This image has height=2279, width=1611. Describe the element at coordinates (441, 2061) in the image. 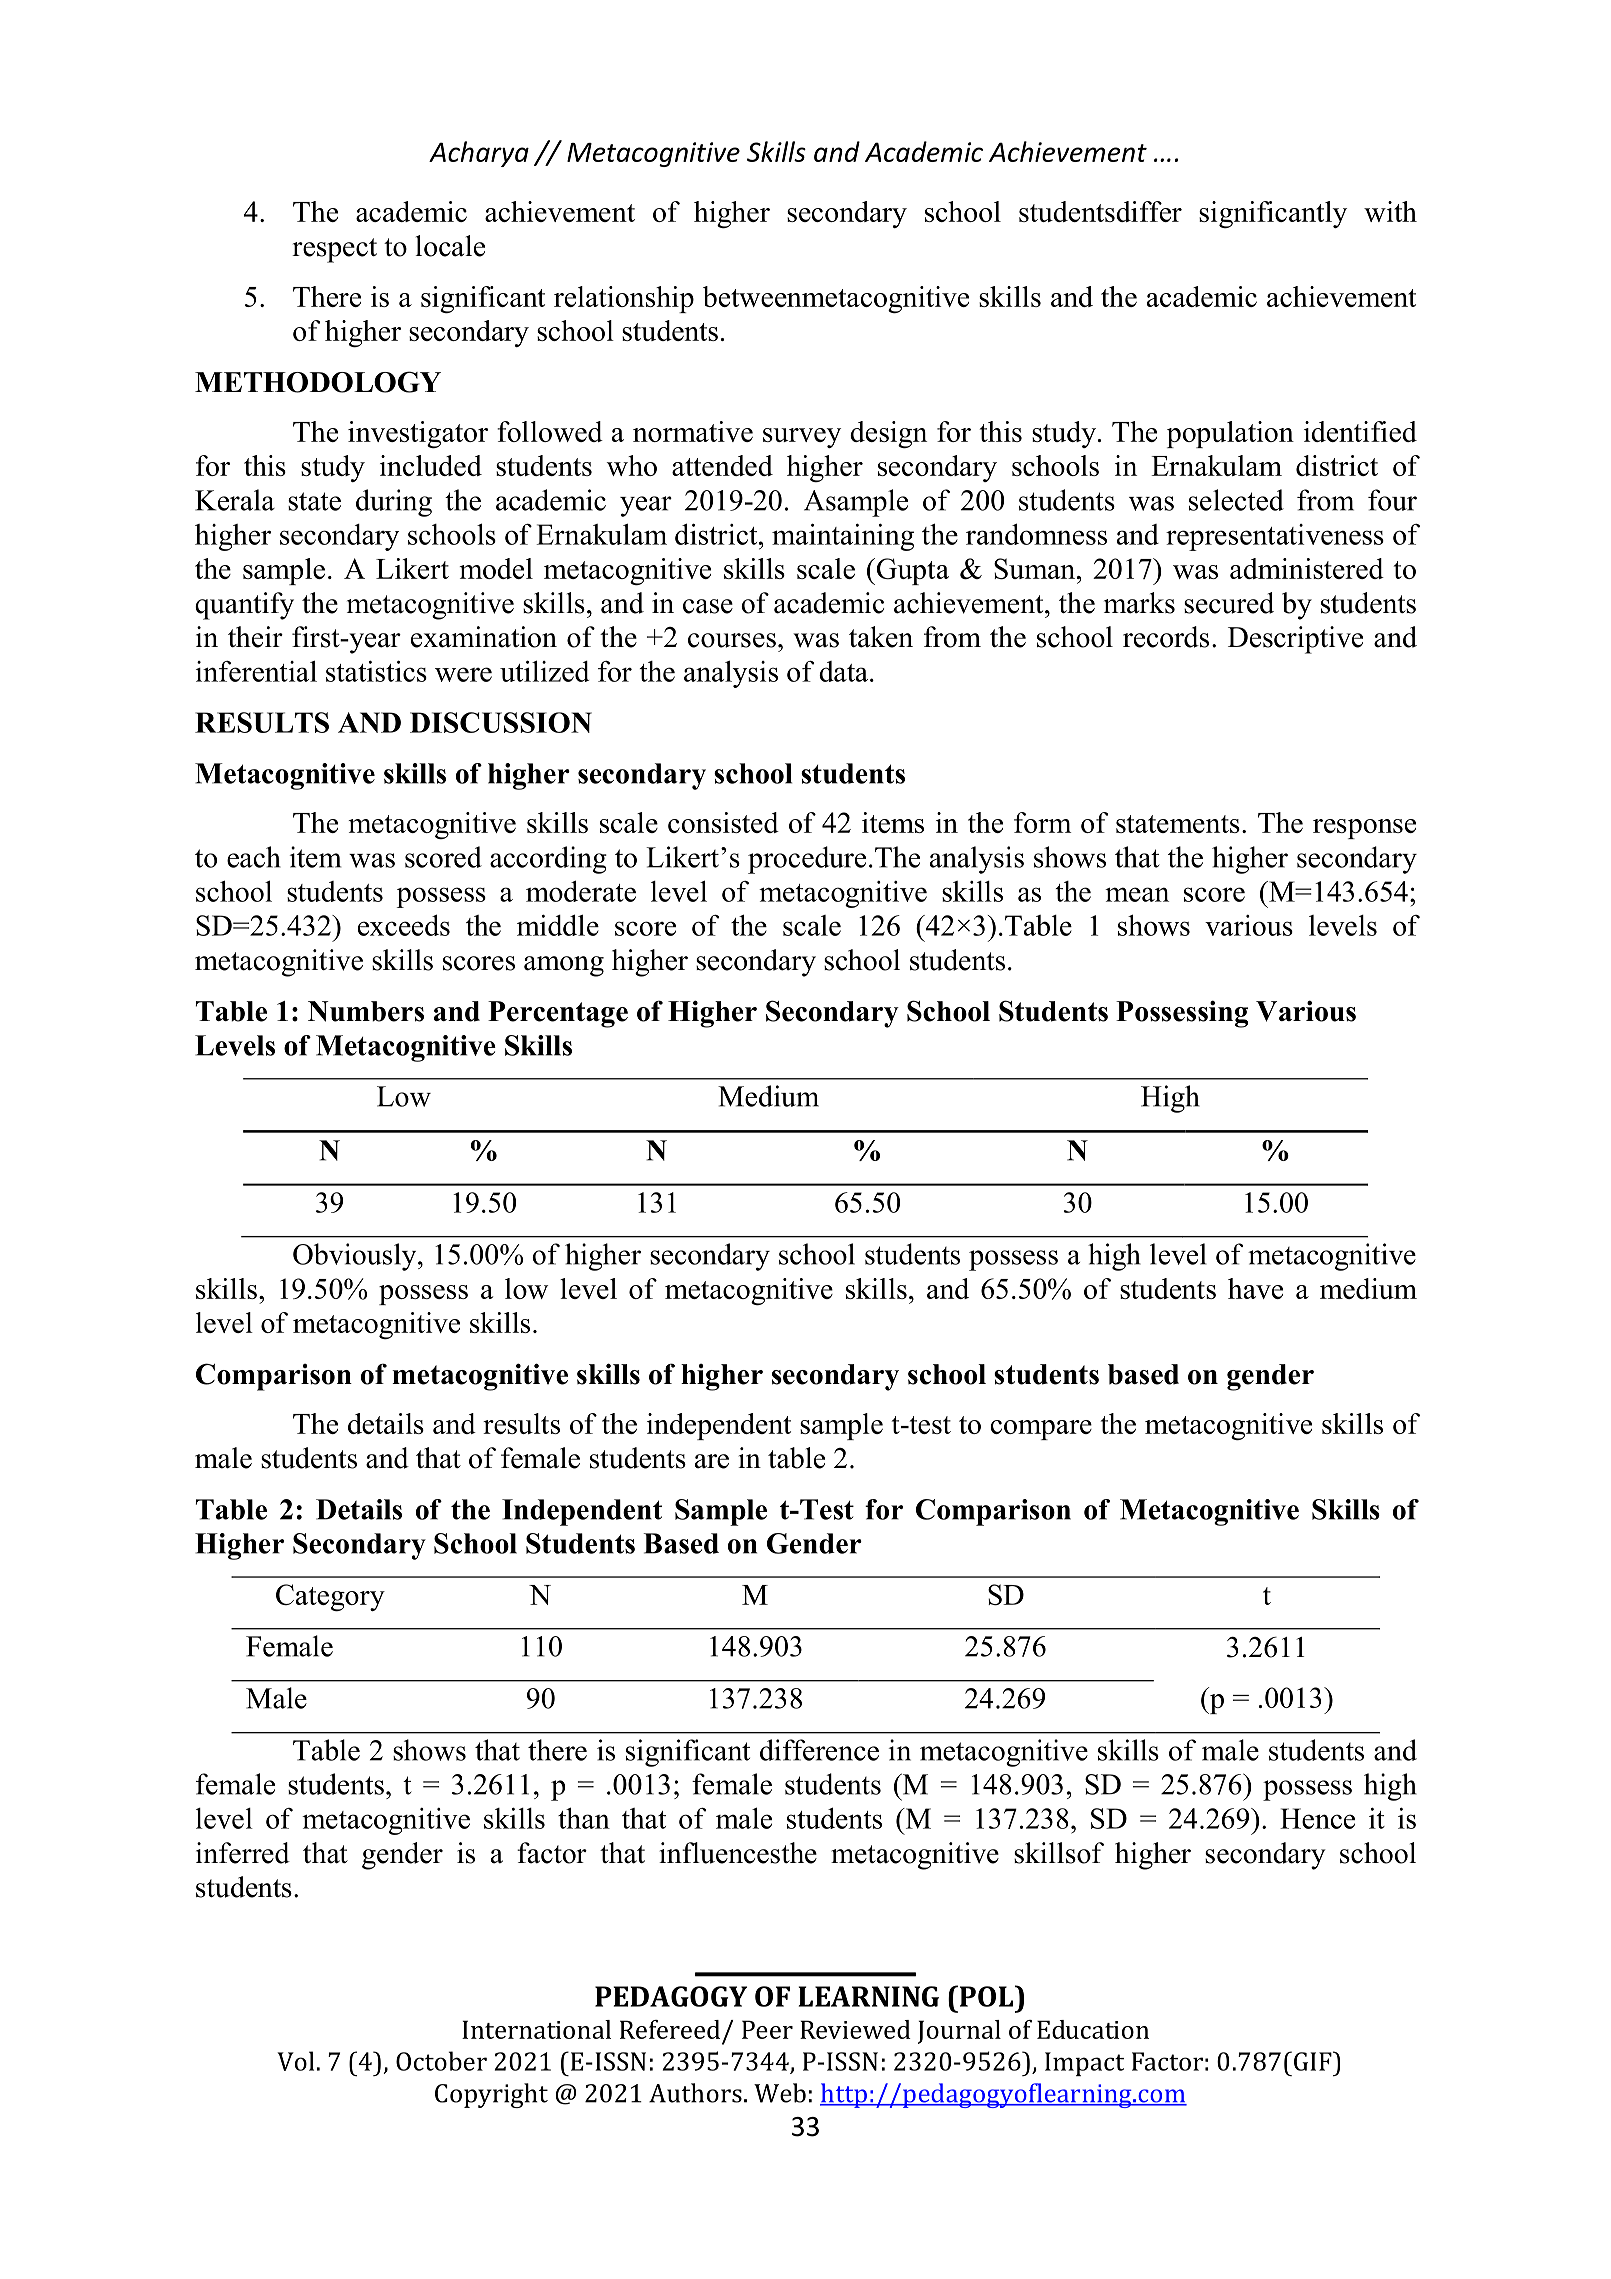

I see `October` at that location.
